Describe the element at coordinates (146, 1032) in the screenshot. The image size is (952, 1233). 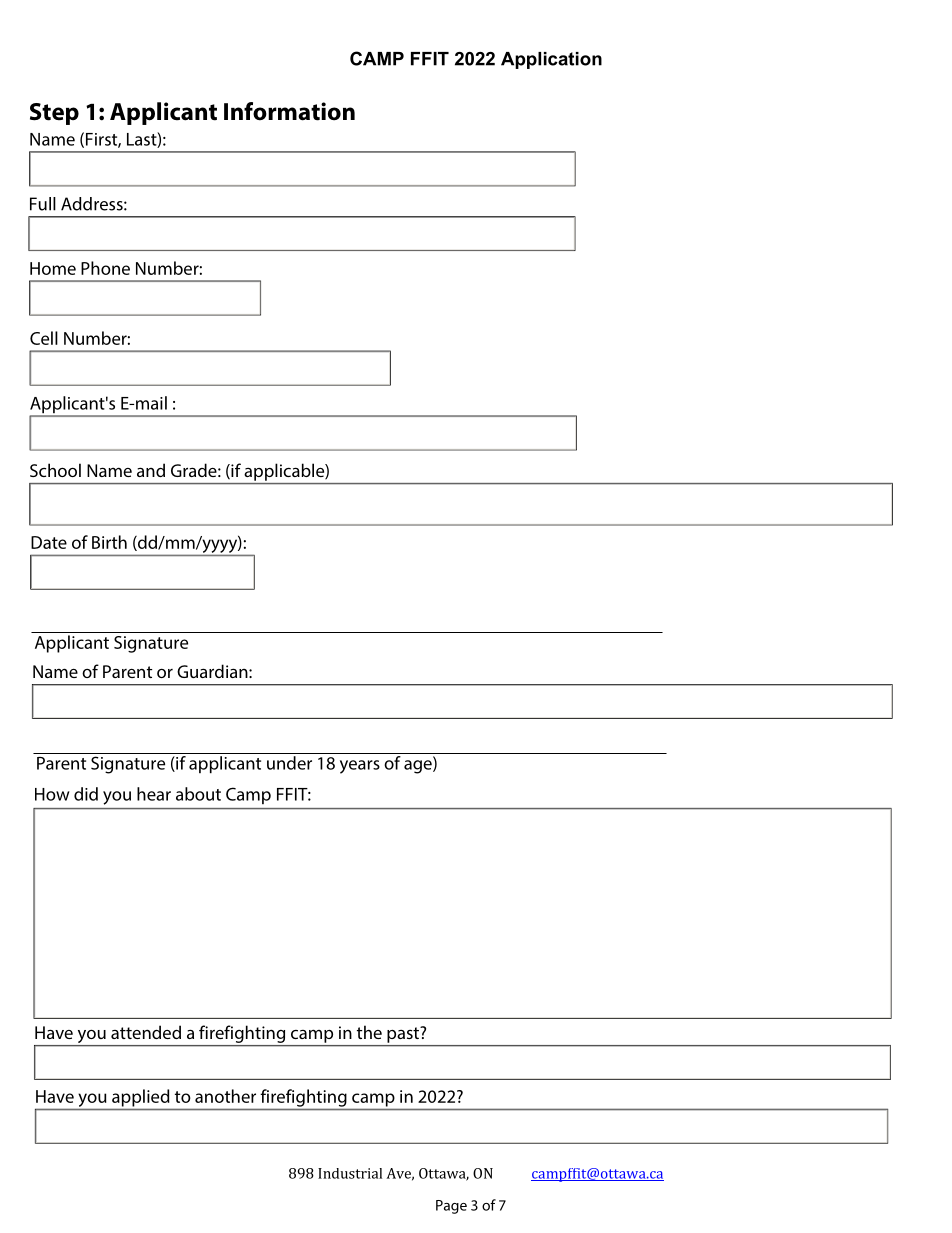
I see `attended` at that location.
